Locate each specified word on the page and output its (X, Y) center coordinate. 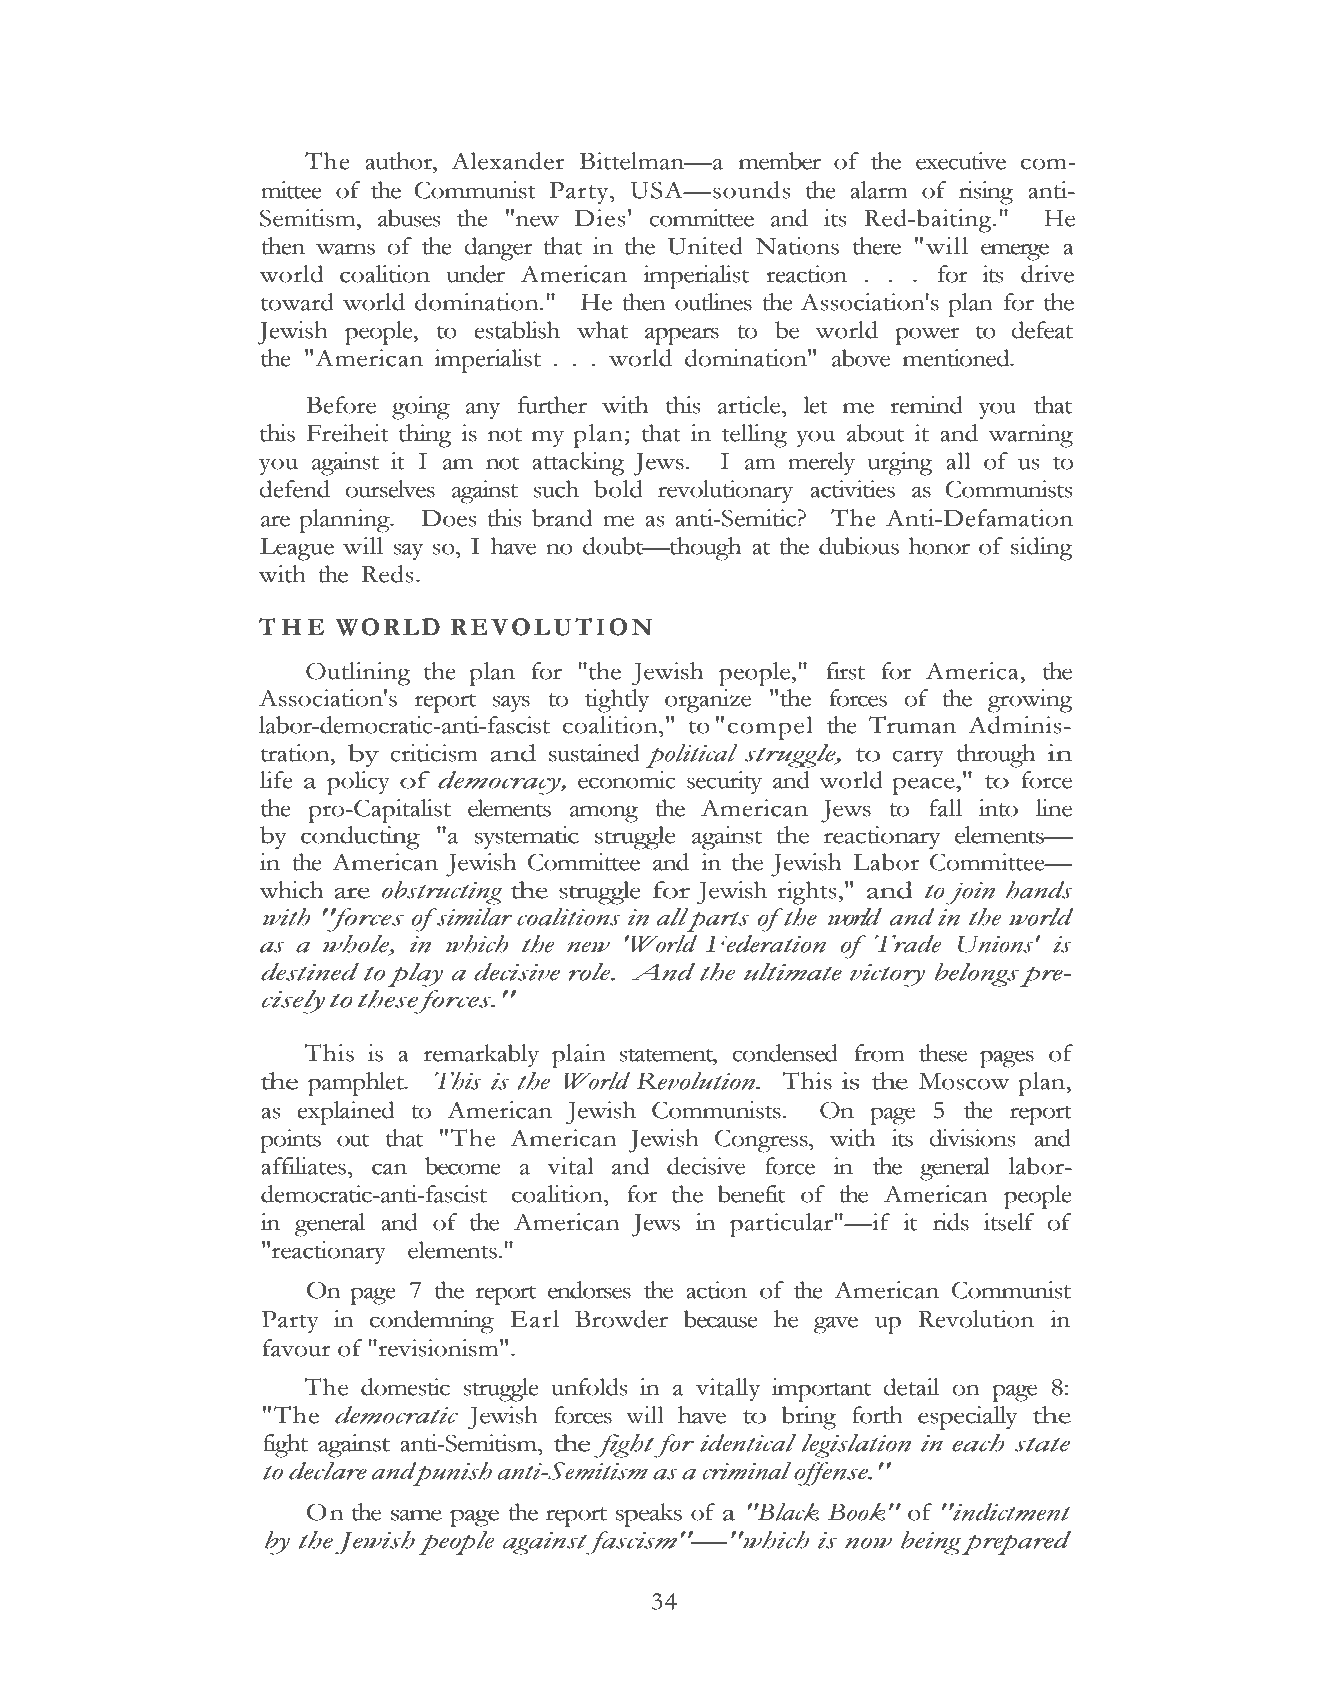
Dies (600, 218)
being (931, 1543)
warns (345, 249)
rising (986, 193)
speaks (649, 1515)
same (416, 1515)
